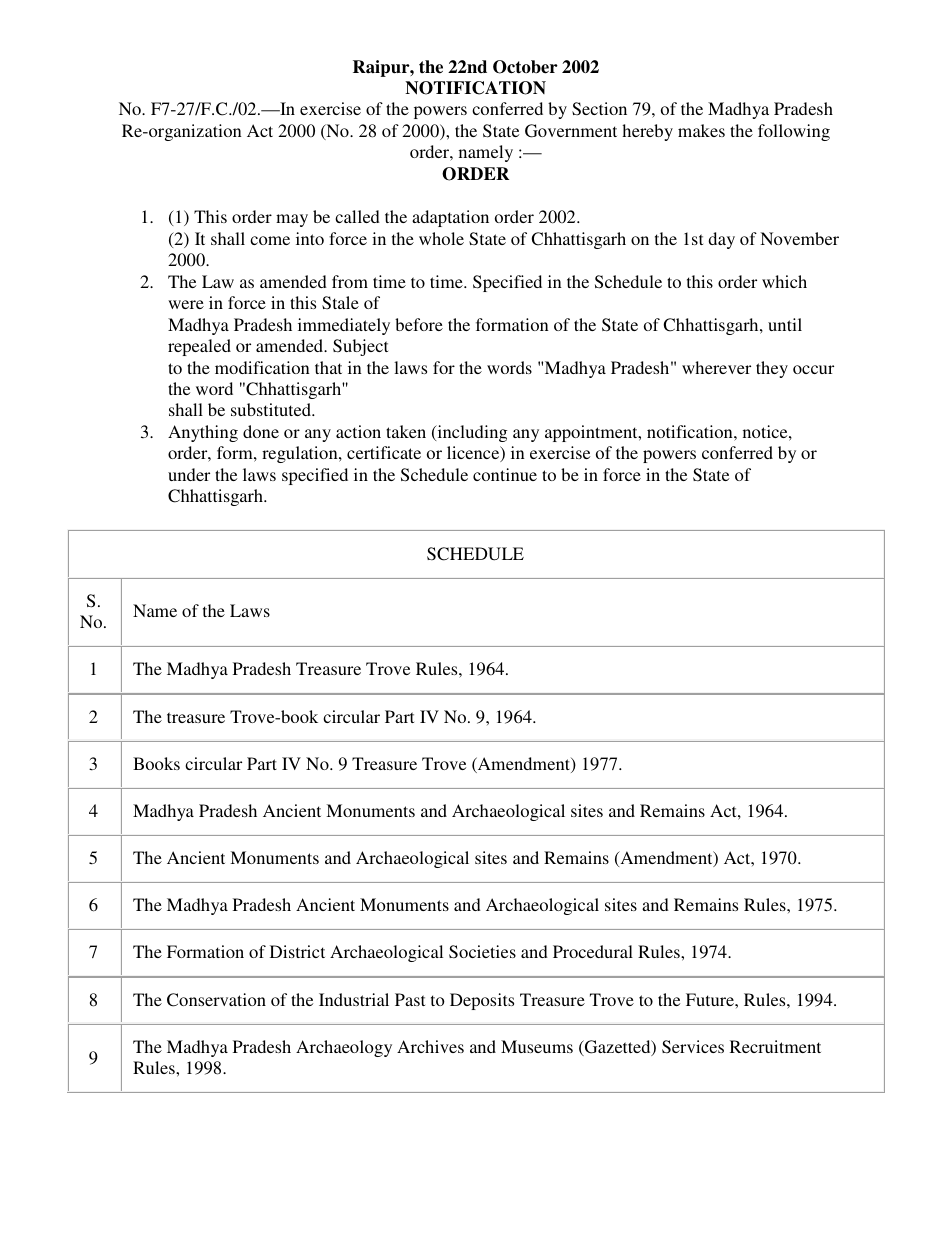 This screenshot has height=1233, width=952. Describe the element at coordinates (505, 474) in the screenshot. I see `continue` at that location.
